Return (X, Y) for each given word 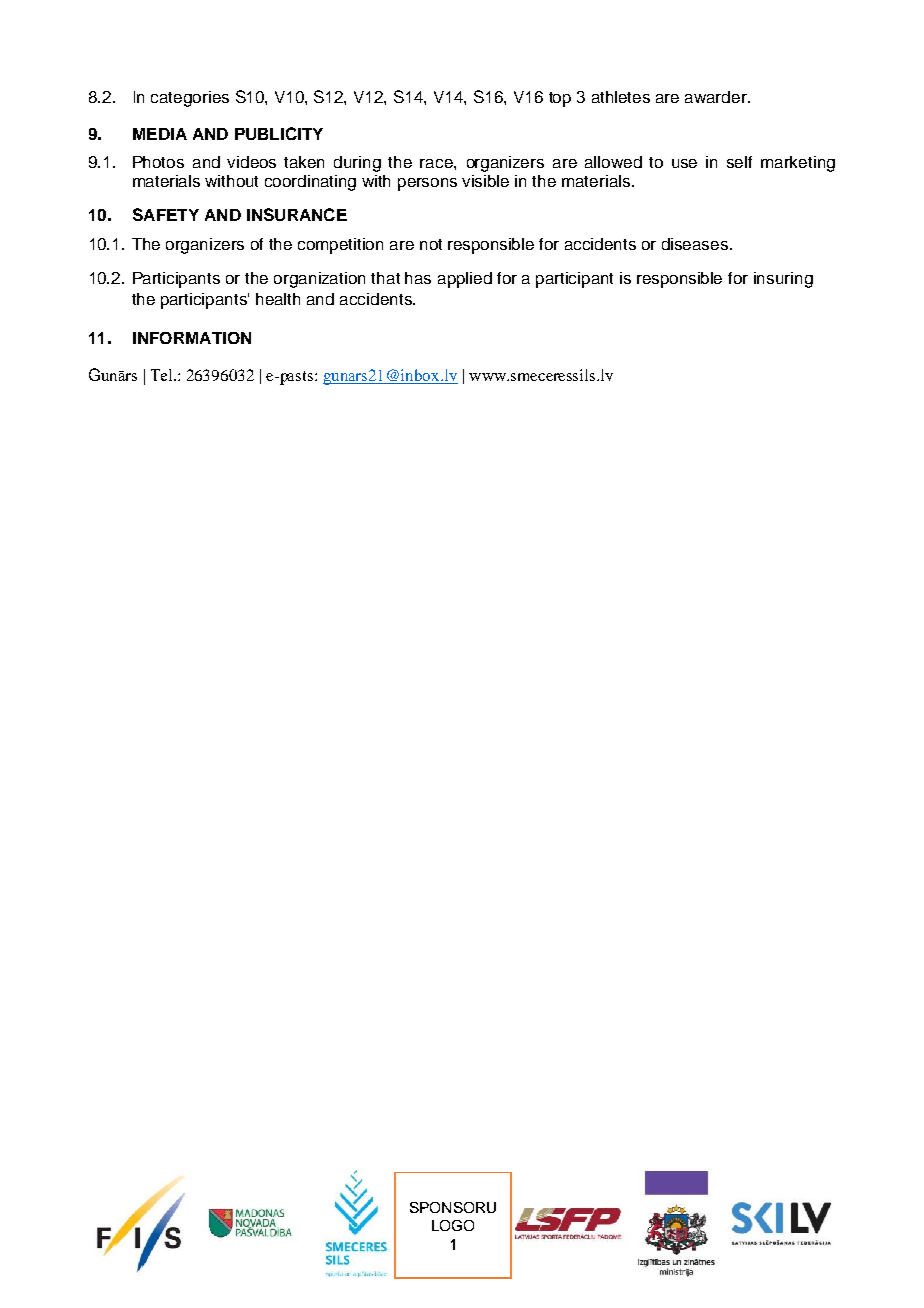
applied (465, 280)
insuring (783, 280)
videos (251, 162)
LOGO (453, 1225)
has (418, 278)
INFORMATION (192, 338)
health (278, 299)
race (437, 163)
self (739, 162)
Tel (163, 375)
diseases (696, 244)
